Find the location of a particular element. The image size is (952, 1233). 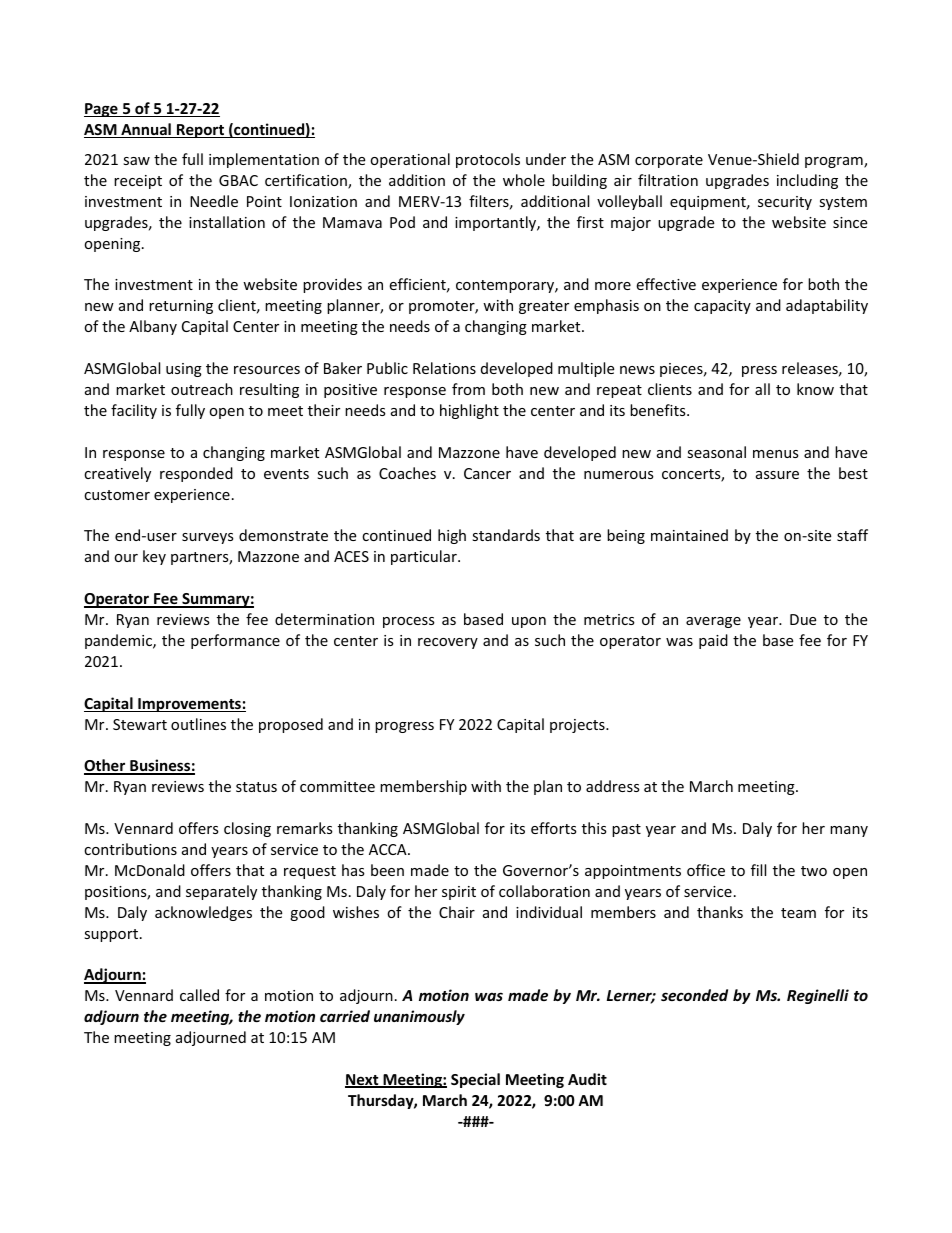

protocols is located at coordinates (488, 160).
